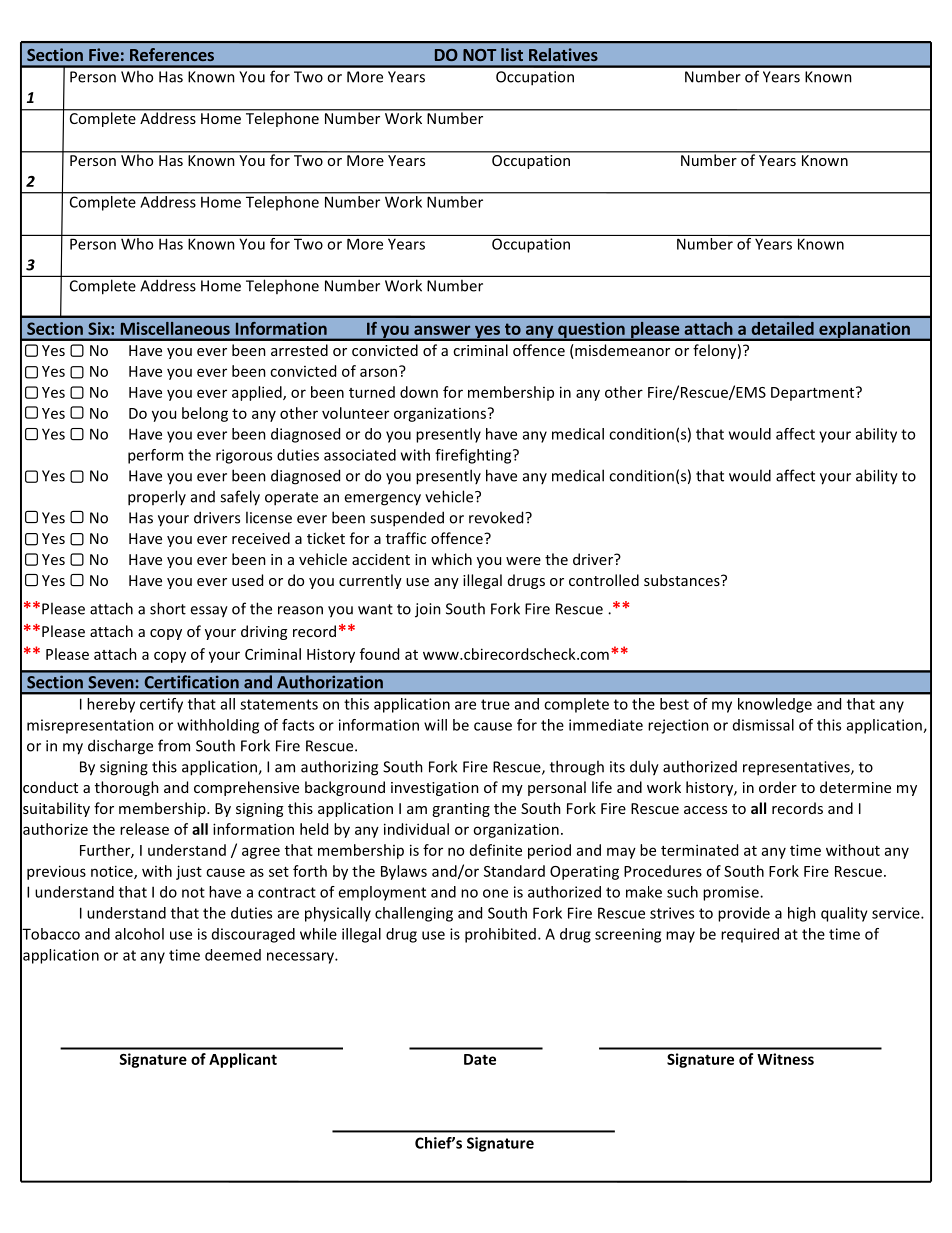  Describe the element at coordinates (205, 414) in the image. I see `belong` at that location.
